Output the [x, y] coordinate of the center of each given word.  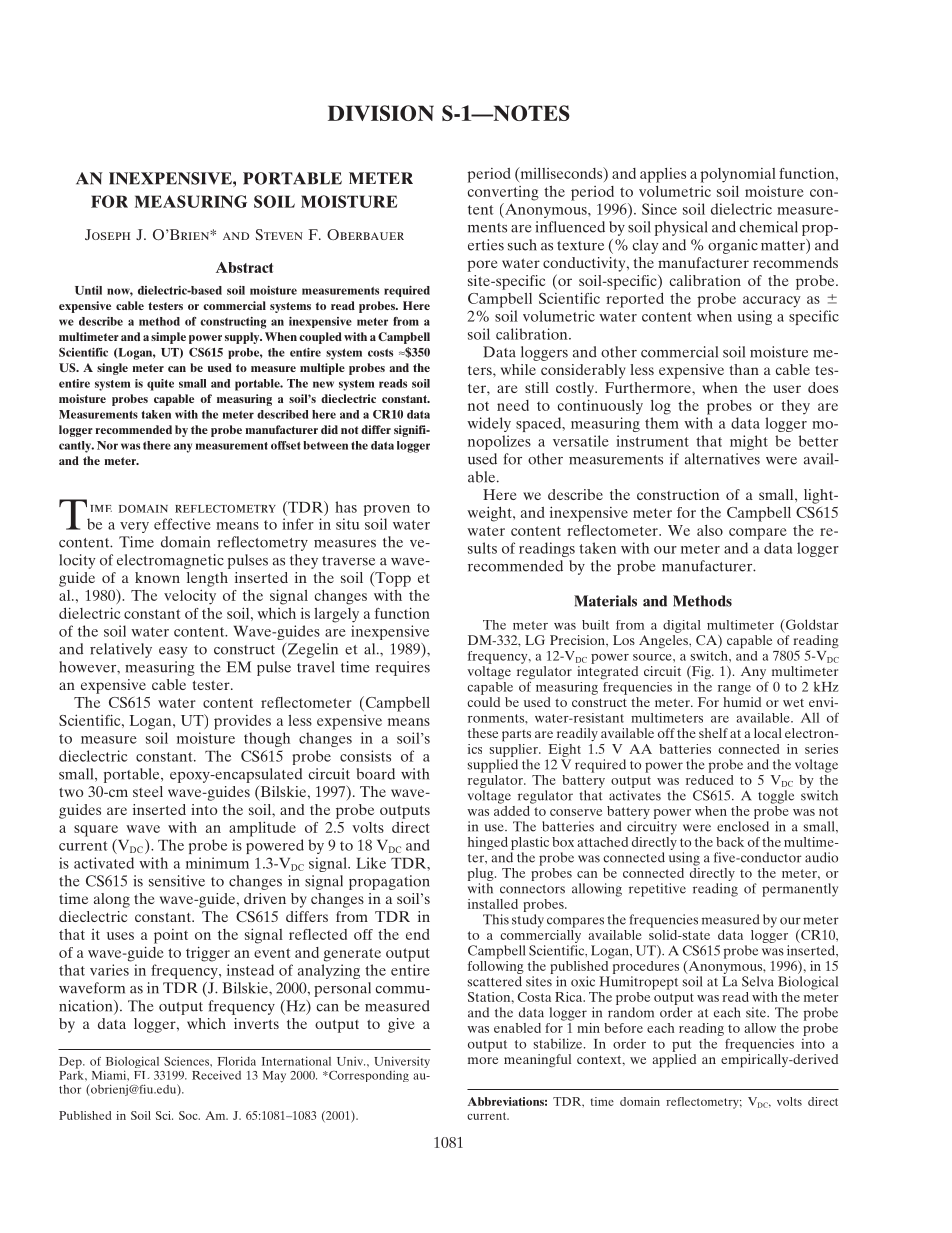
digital [682, 626]
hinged [488, 843]
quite [160, 385]
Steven [279, 234]
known [157, 577]
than [744, 369]
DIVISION [381, 113]
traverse [348, 561]
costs [380, 353]
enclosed [743, 826]
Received [216, 1075]
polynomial [738, 175]
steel [148, 791]
